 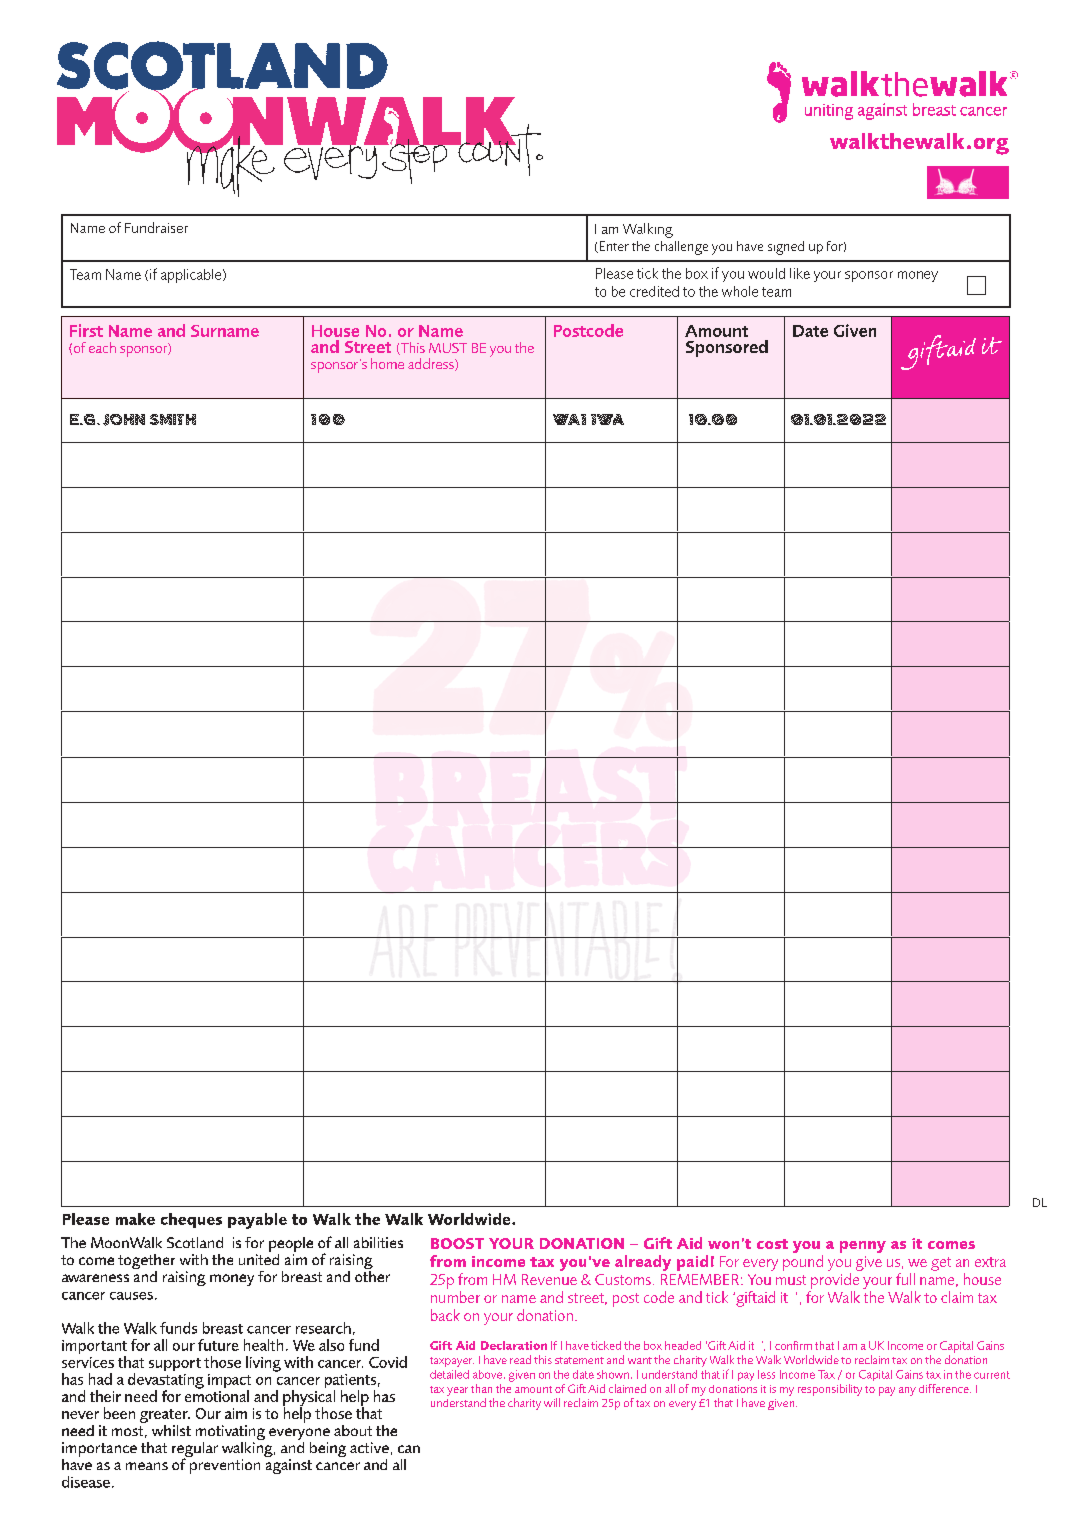 I want to click on like, so click(x=800, y=273).
